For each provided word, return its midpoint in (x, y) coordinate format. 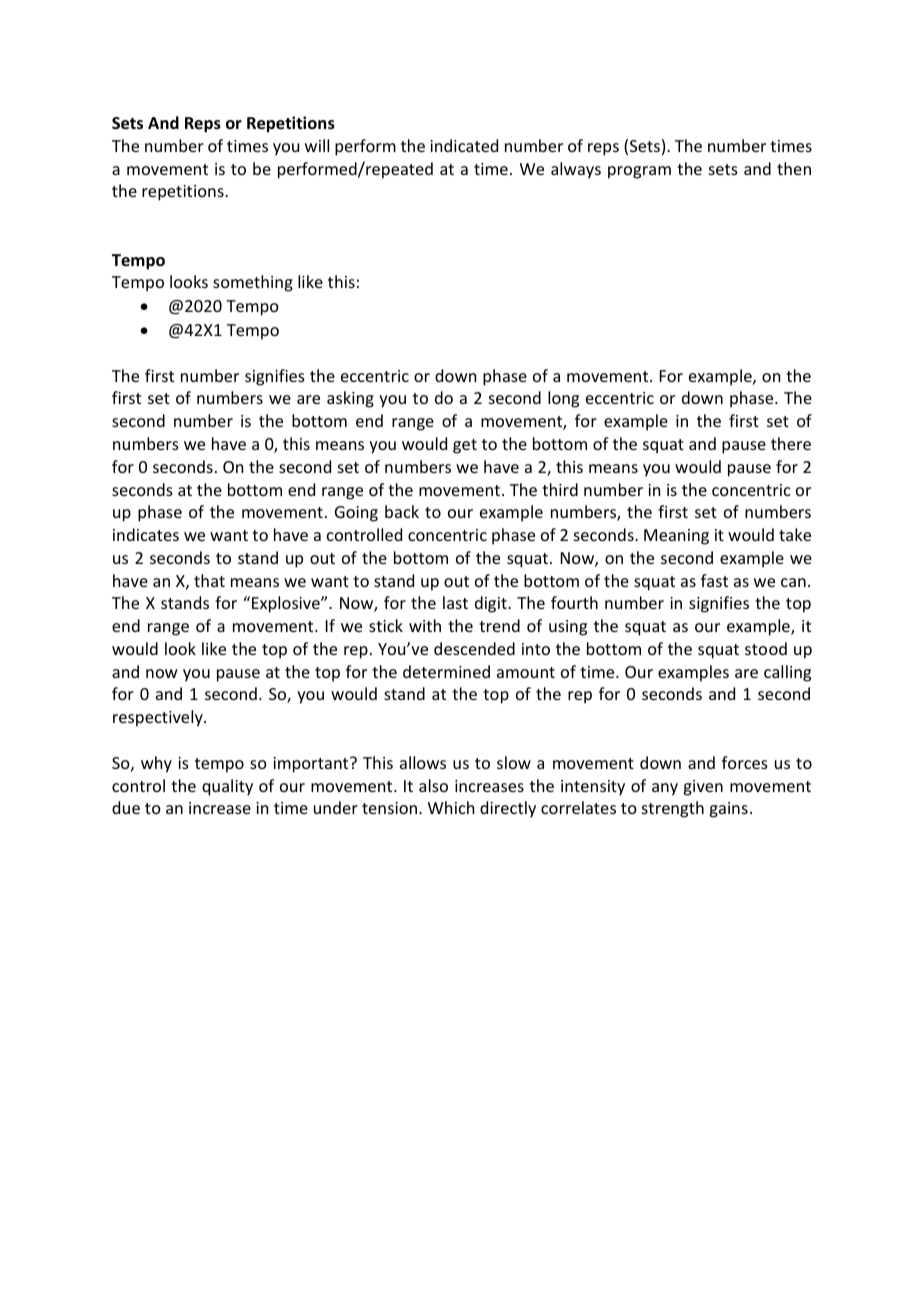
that (209, 580)
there (791, 443)
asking (350, 399)
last (455, 602)
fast (714, 580)
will (317, 145)
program (639, 172)
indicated (464, 145)
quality (227, 787)
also (433, 785)
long (563, 399)
